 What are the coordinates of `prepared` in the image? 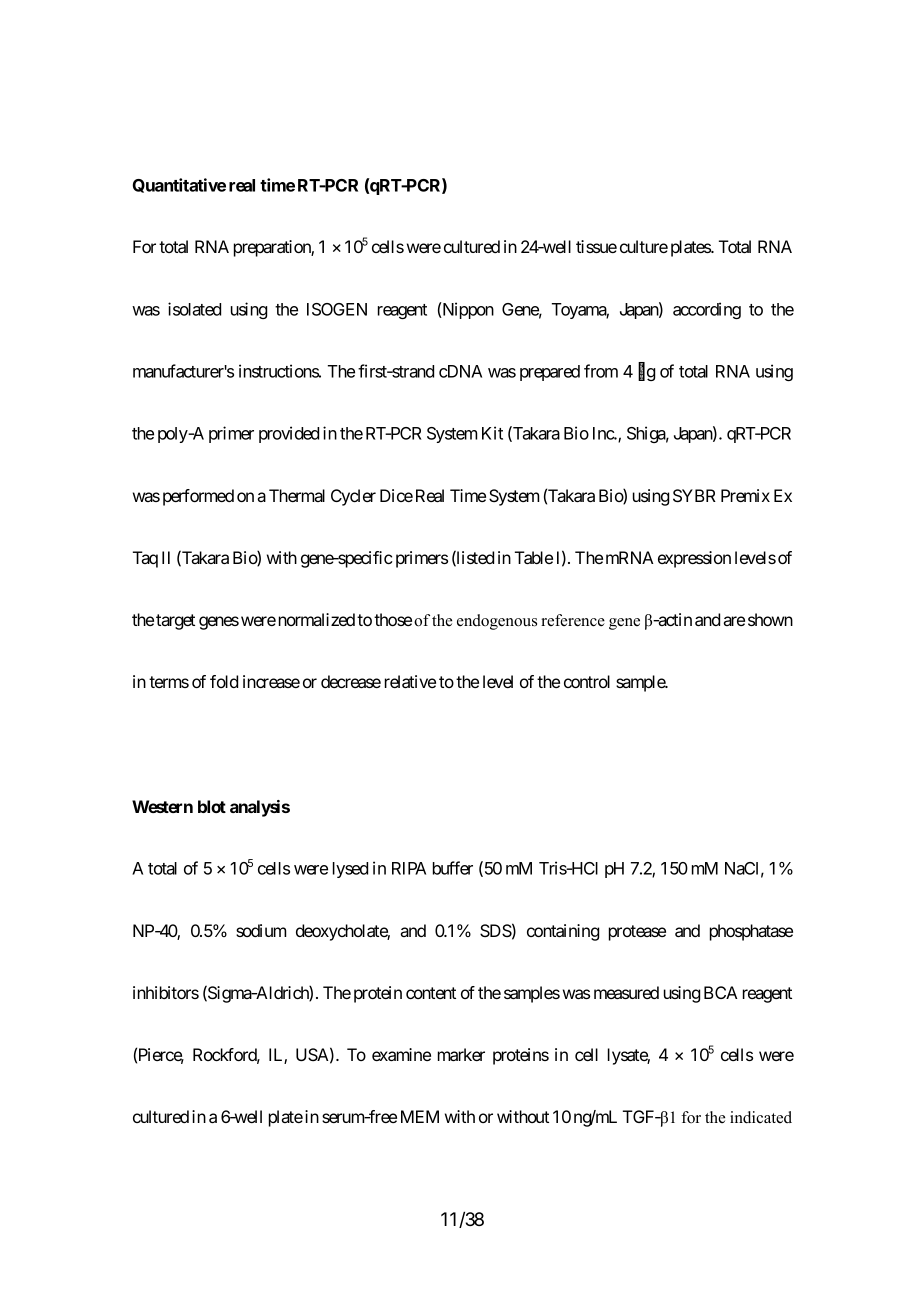 It's located at (550, 373).
